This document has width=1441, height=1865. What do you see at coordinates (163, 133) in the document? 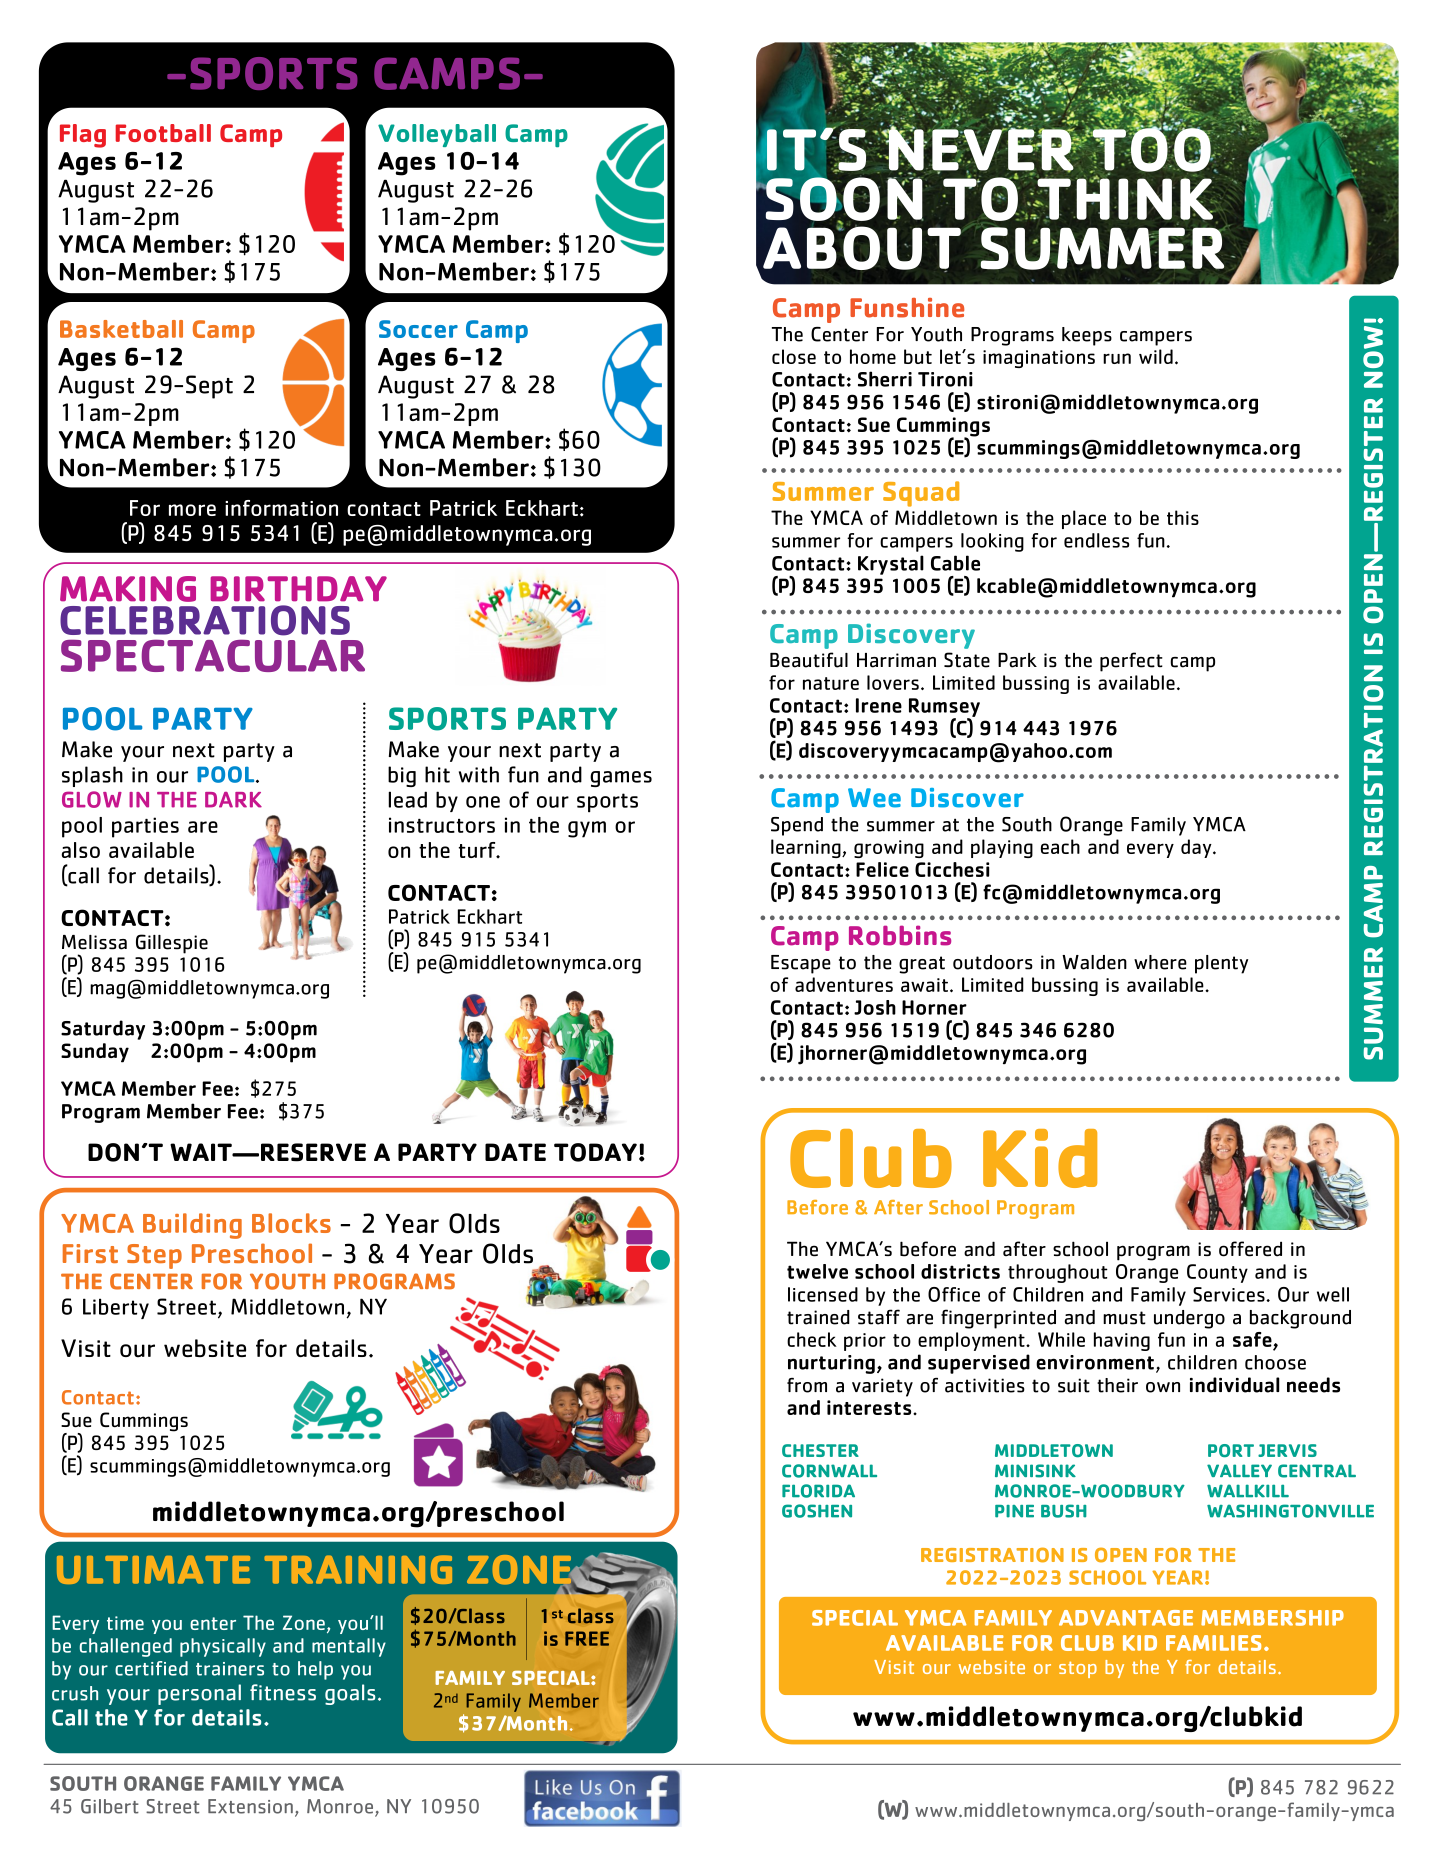
I see `Football` at bounding box center [163, 133].
